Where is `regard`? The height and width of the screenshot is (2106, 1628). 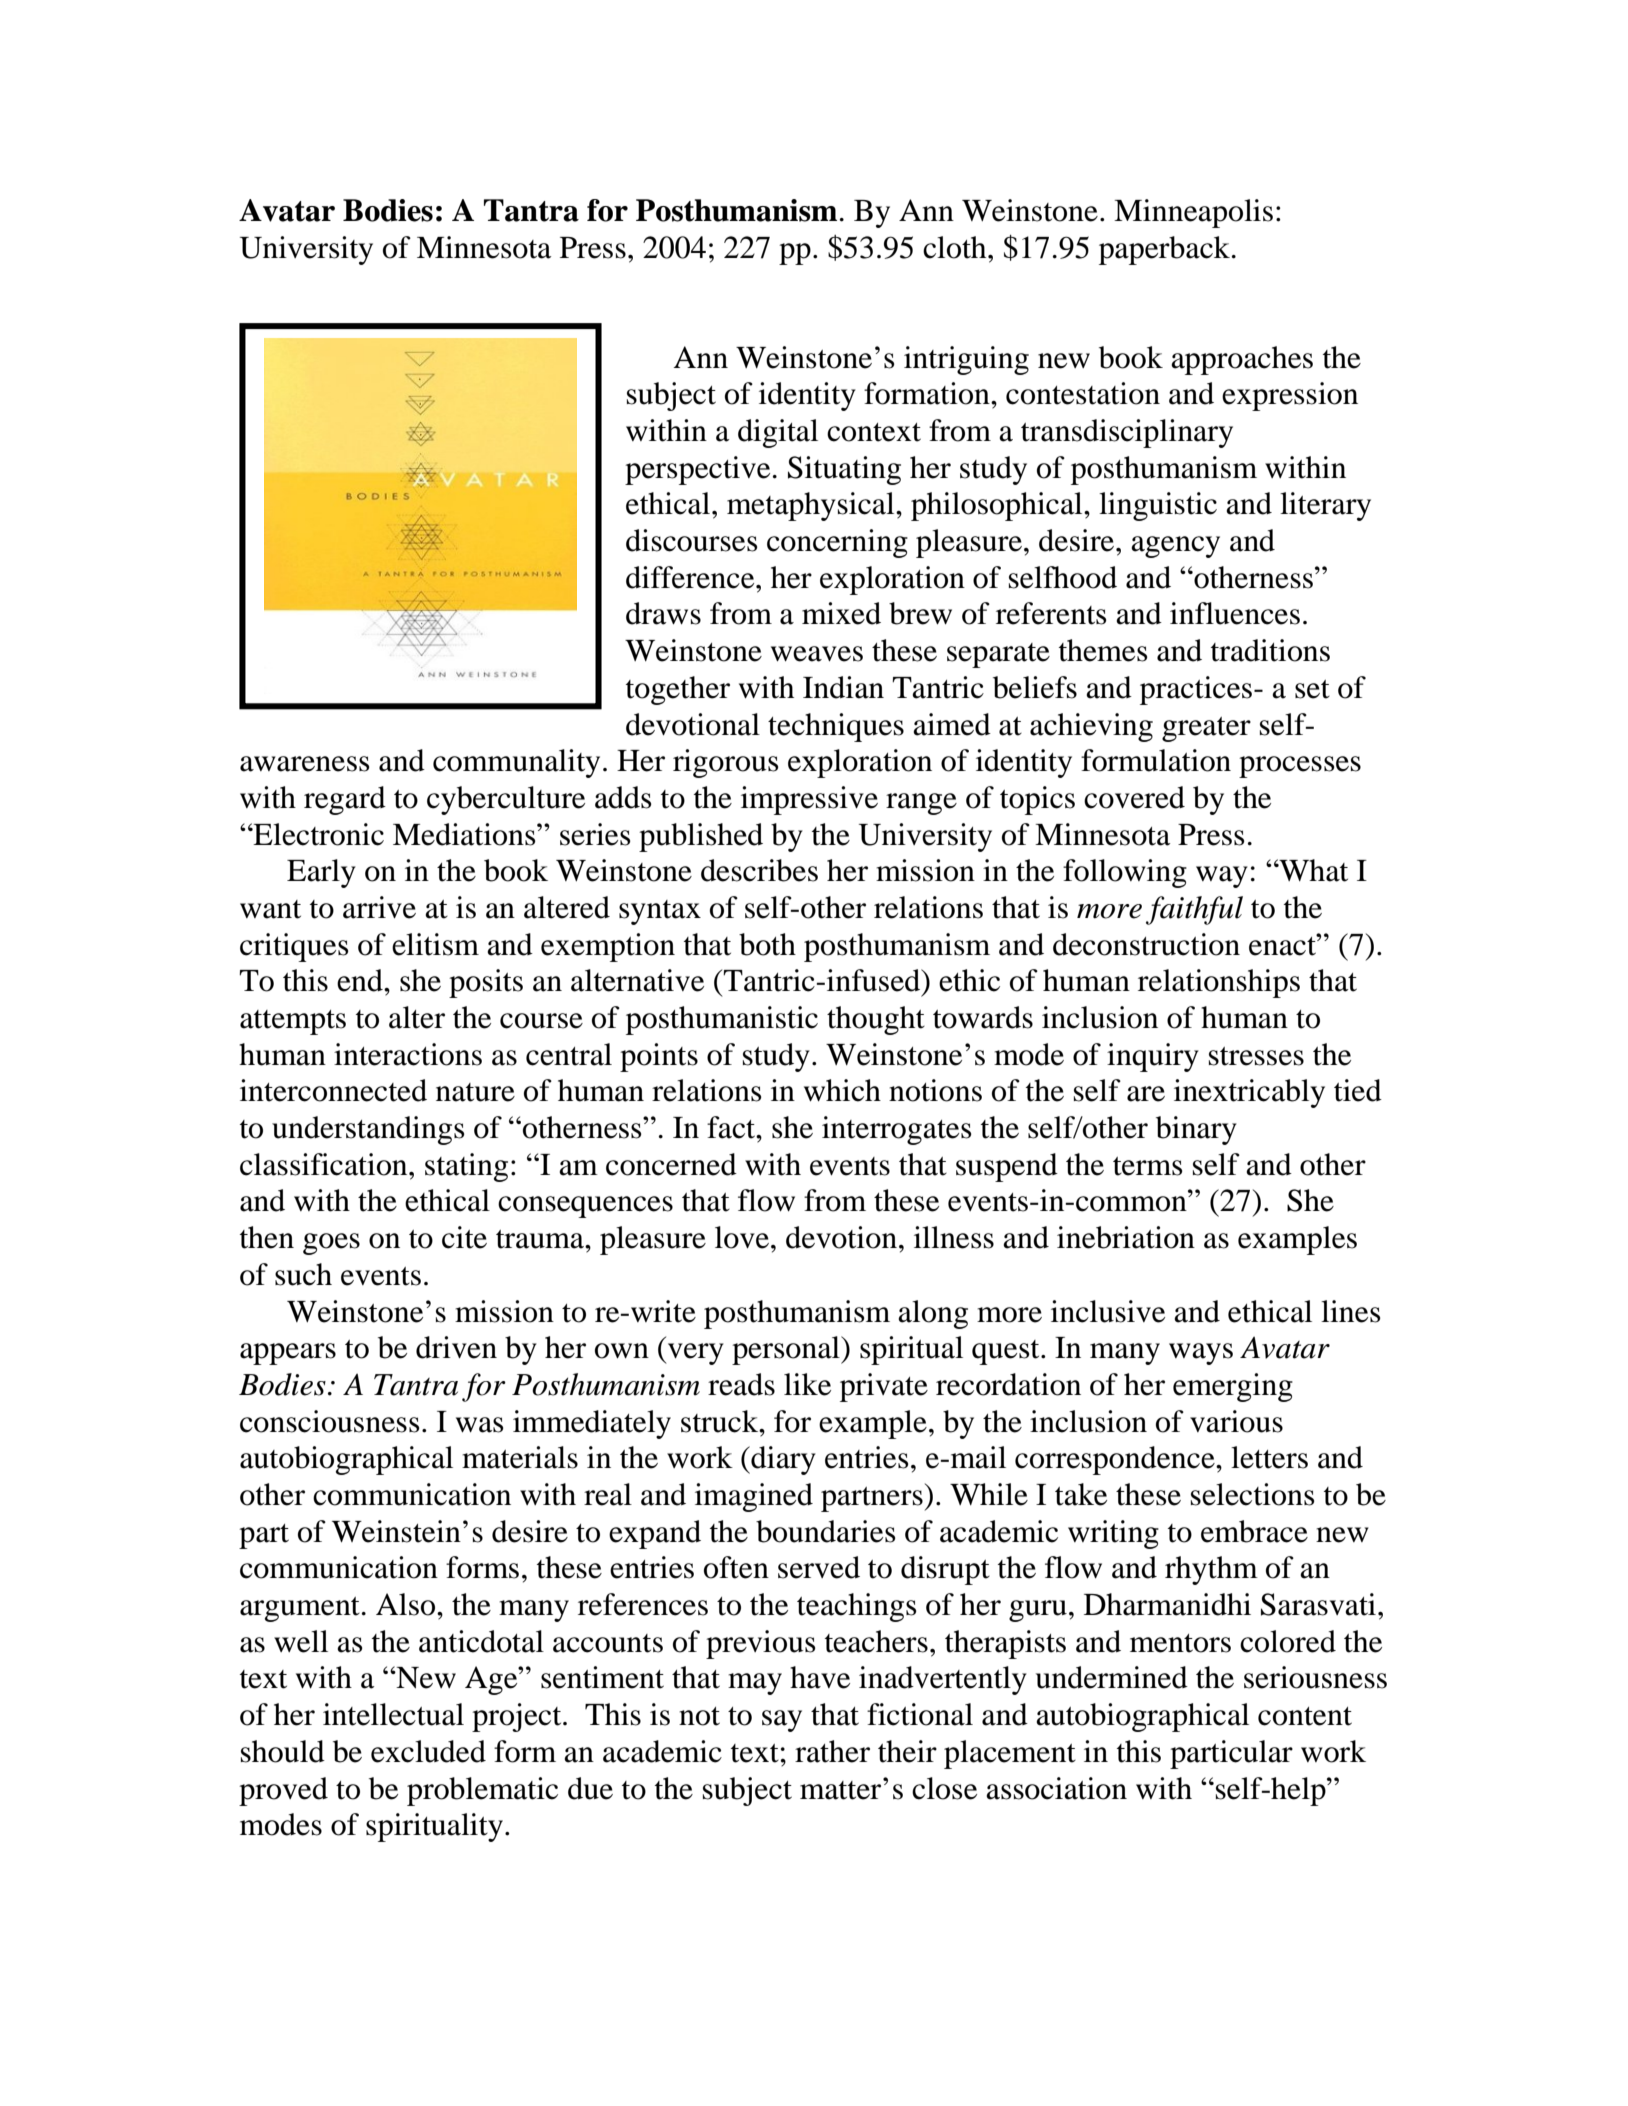
regard is located at coordinates (345, 800).
